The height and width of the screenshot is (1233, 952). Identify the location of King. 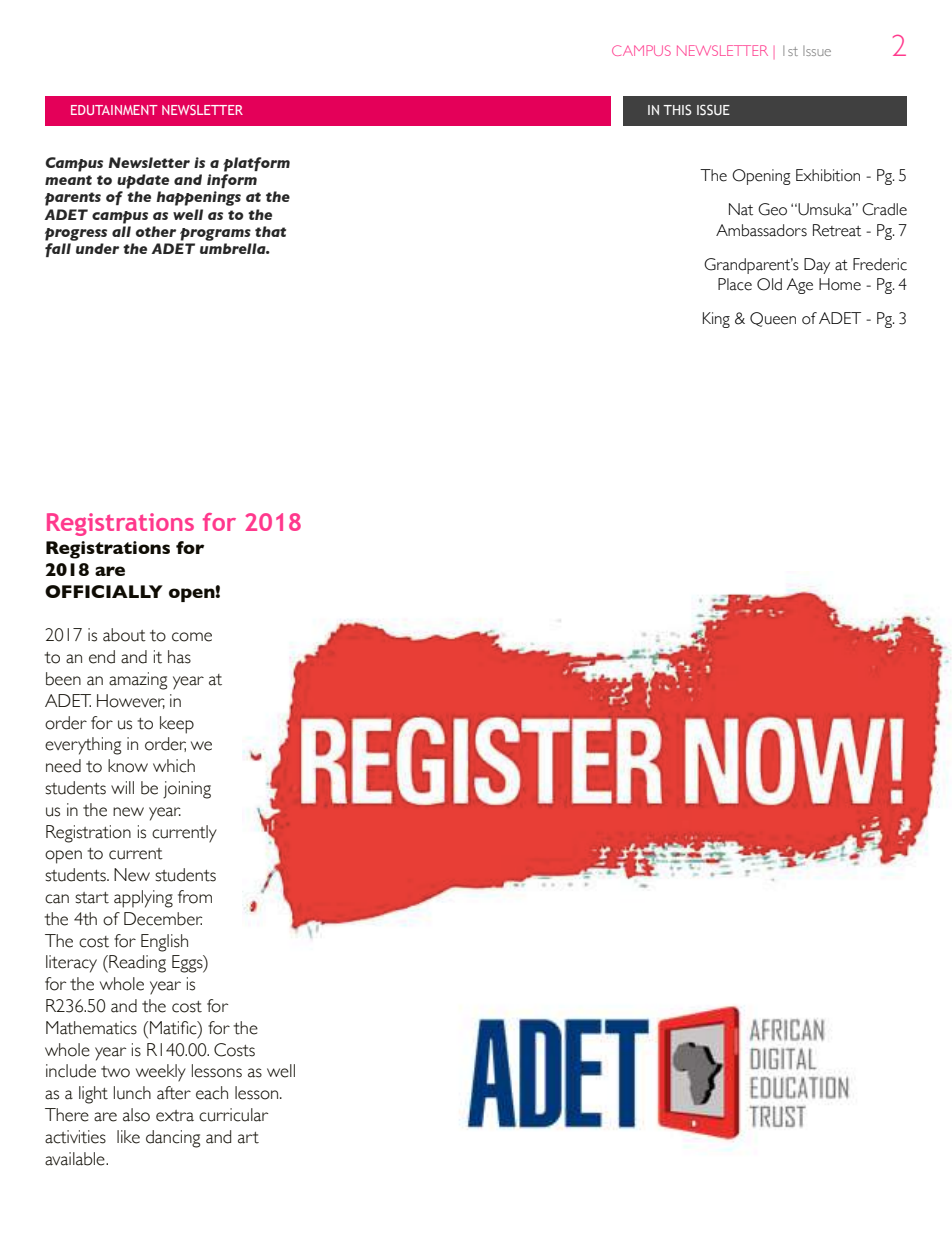
(716, 320).
